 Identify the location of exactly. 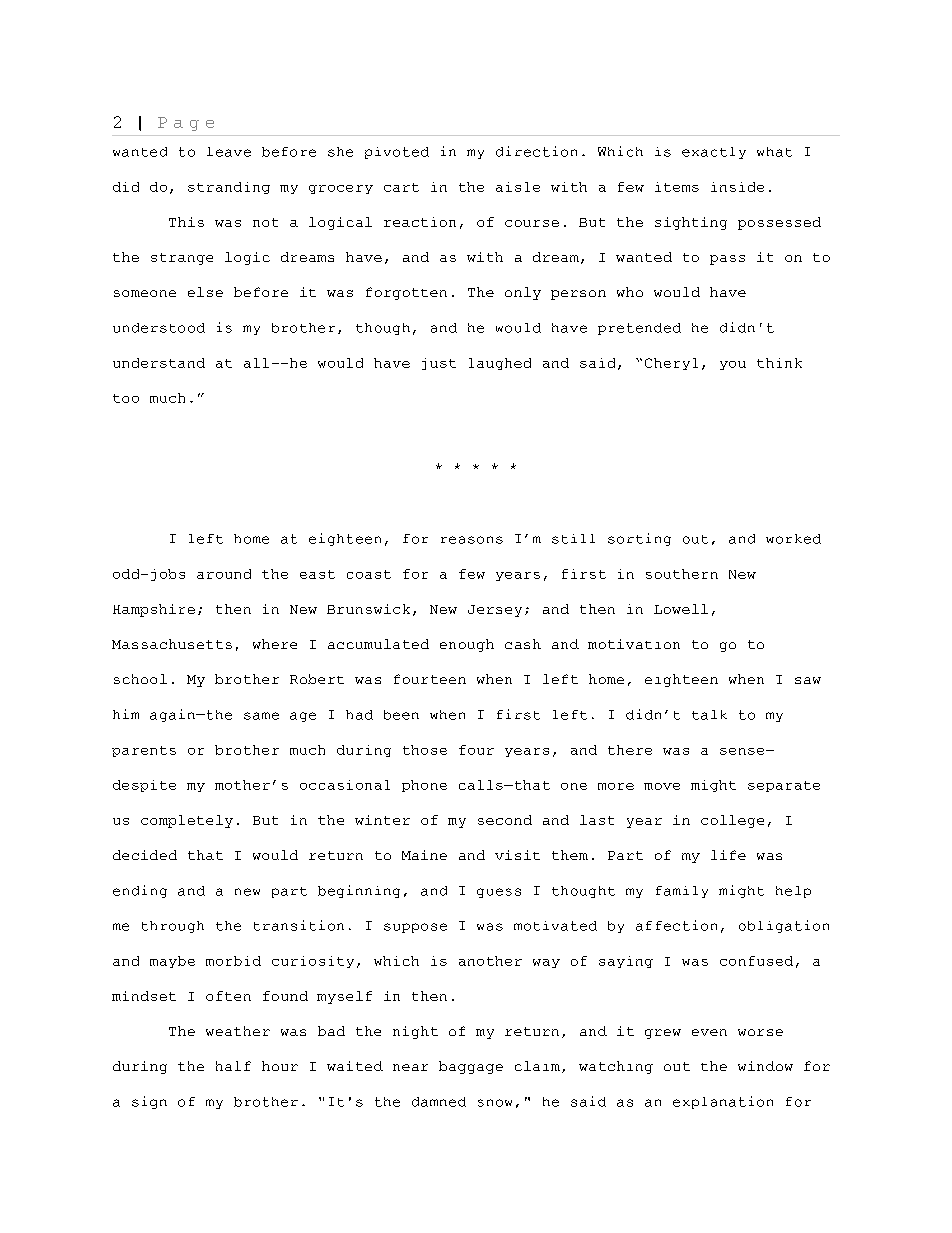
(714, 153).
